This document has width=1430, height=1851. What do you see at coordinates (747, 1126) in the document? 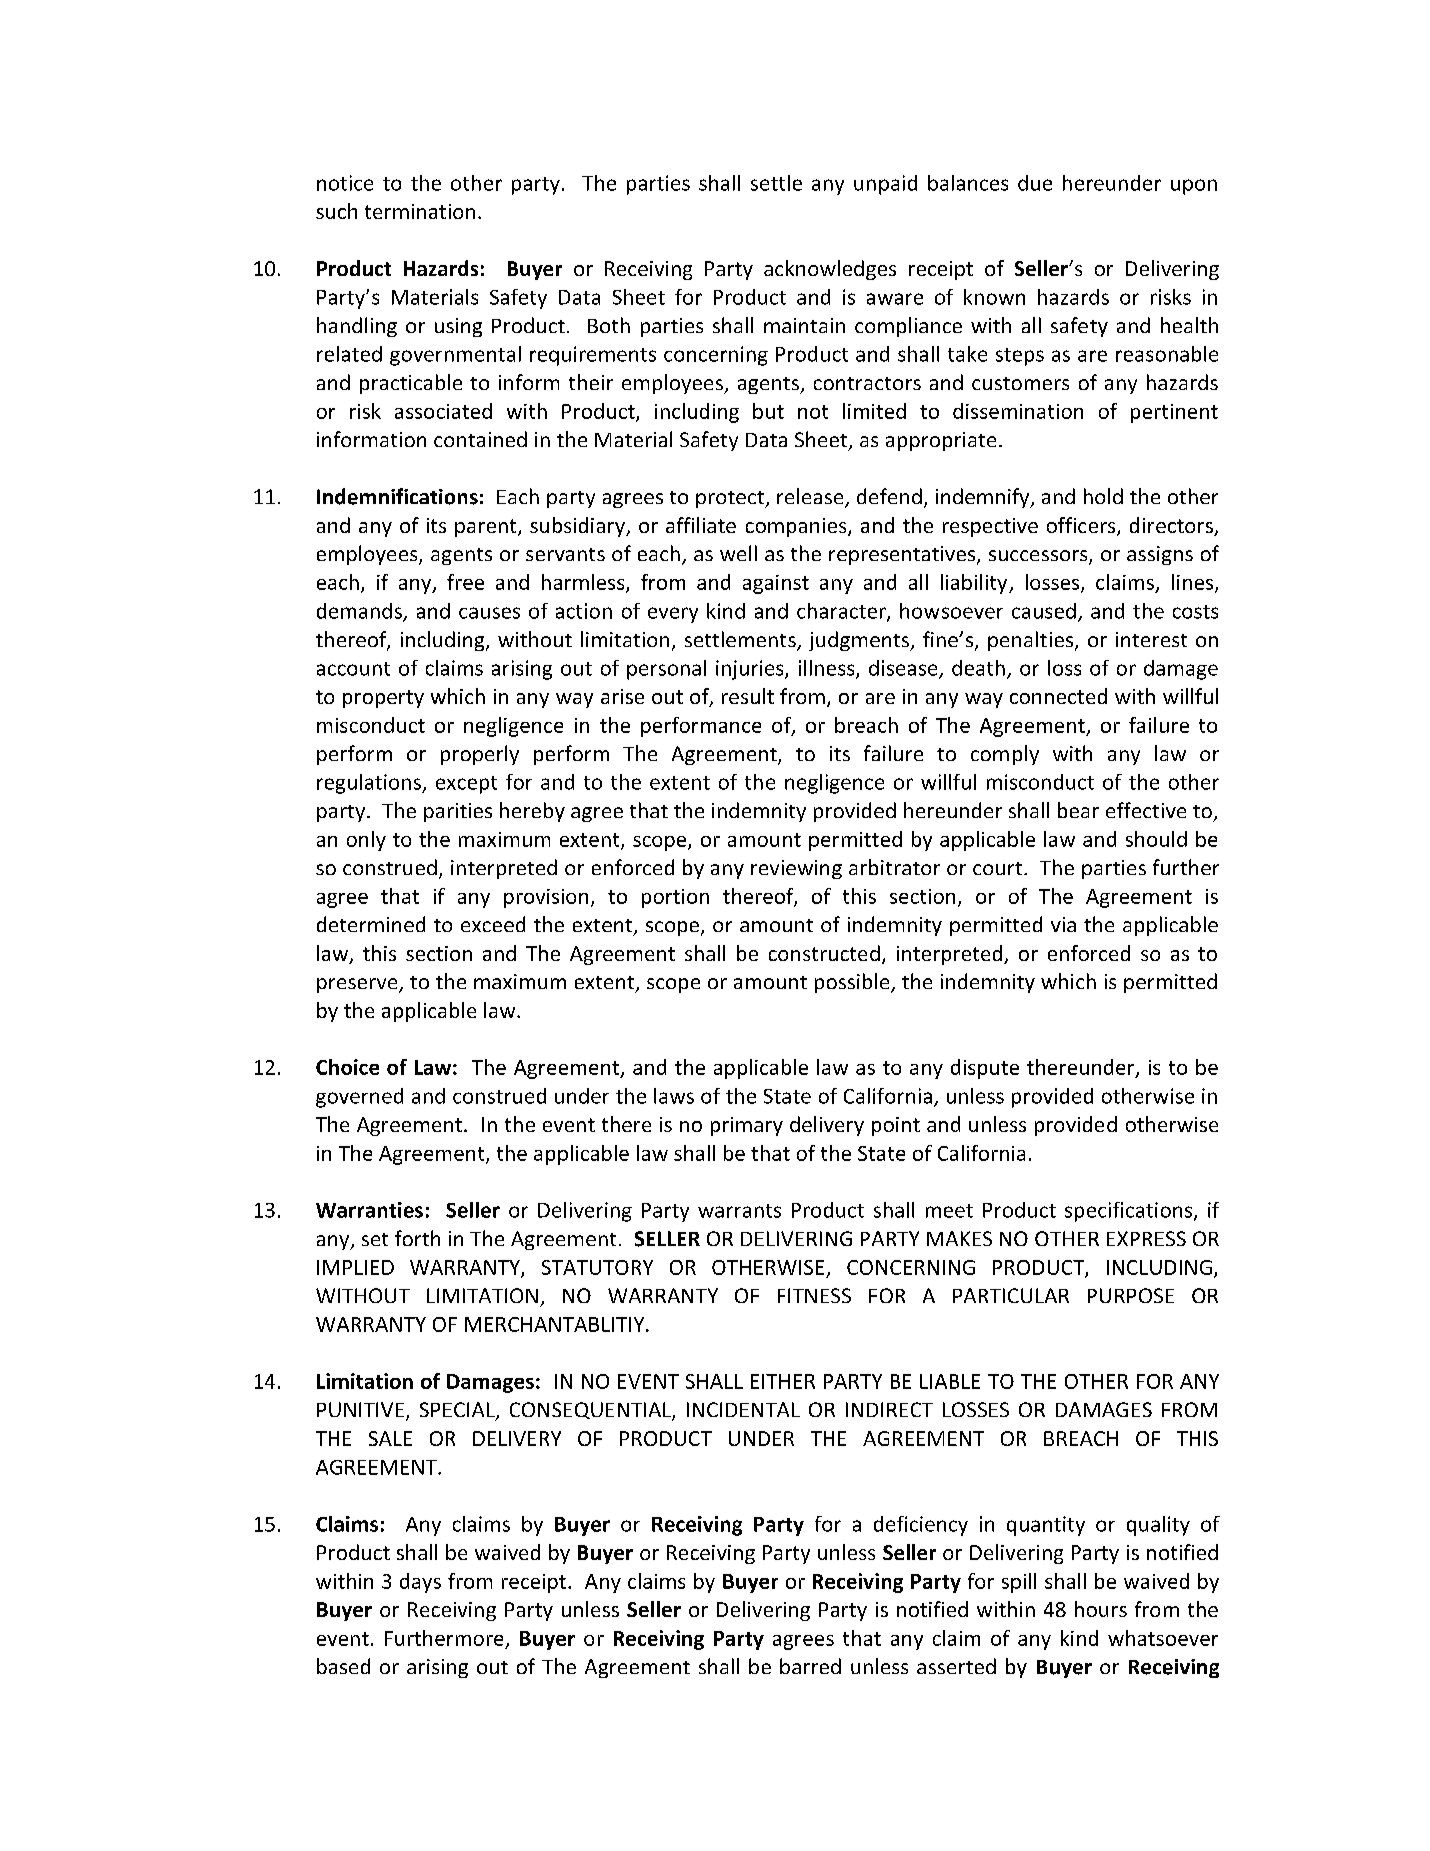
I see `primary` at bounding box center [747, 1126].
